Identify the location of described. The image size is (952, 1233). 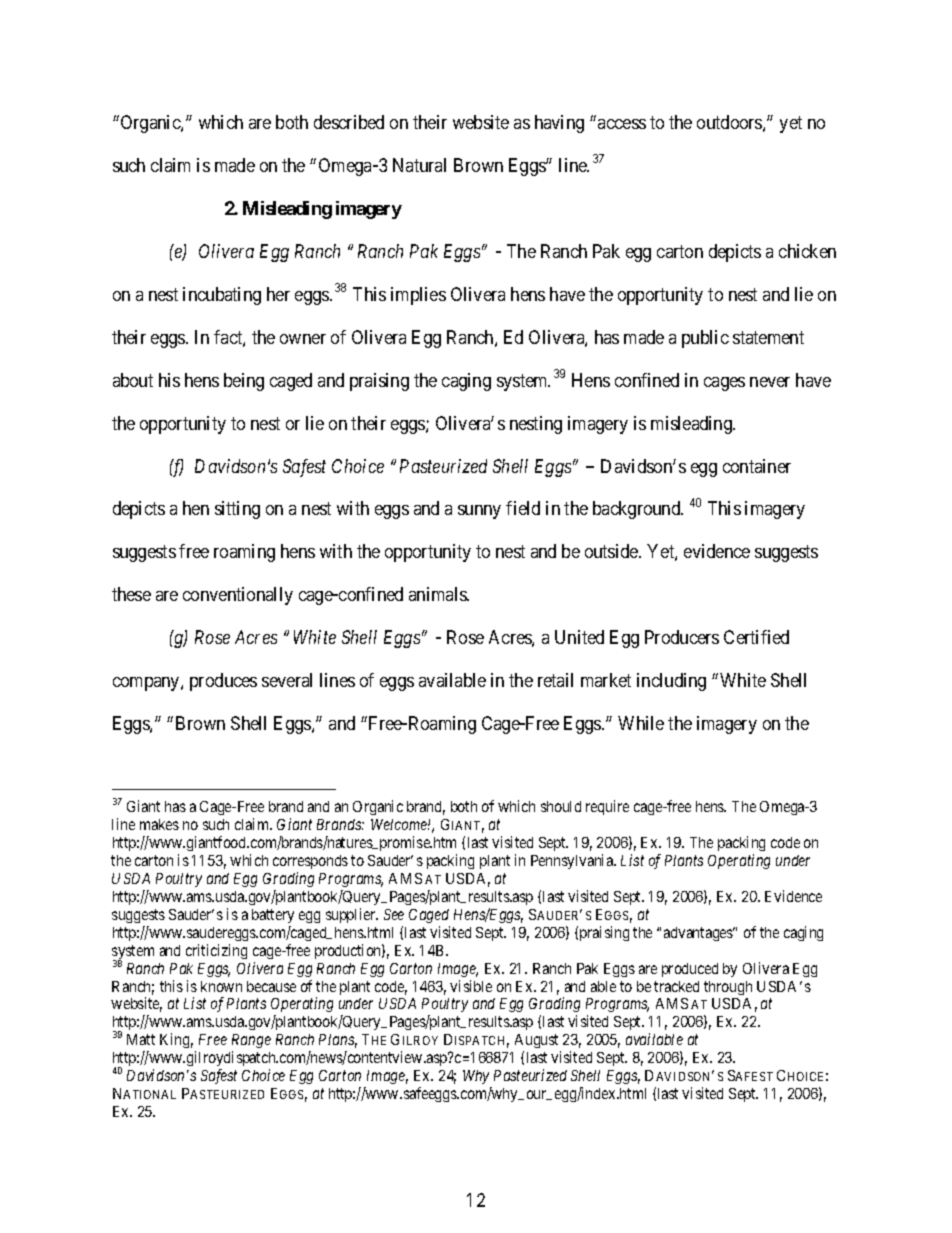
(349, 122).
